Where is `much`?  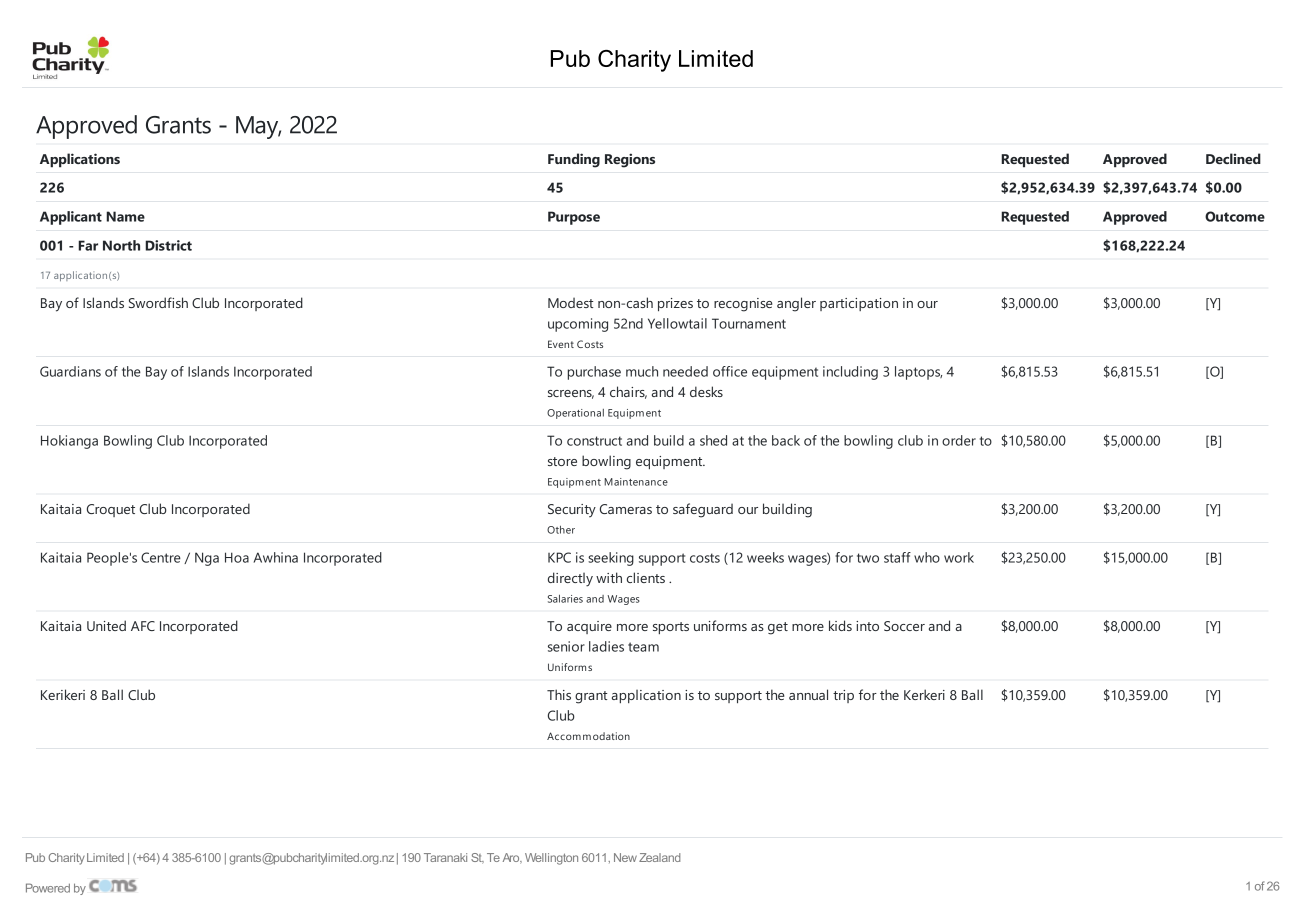 much is located at coordinates (642, 371).
